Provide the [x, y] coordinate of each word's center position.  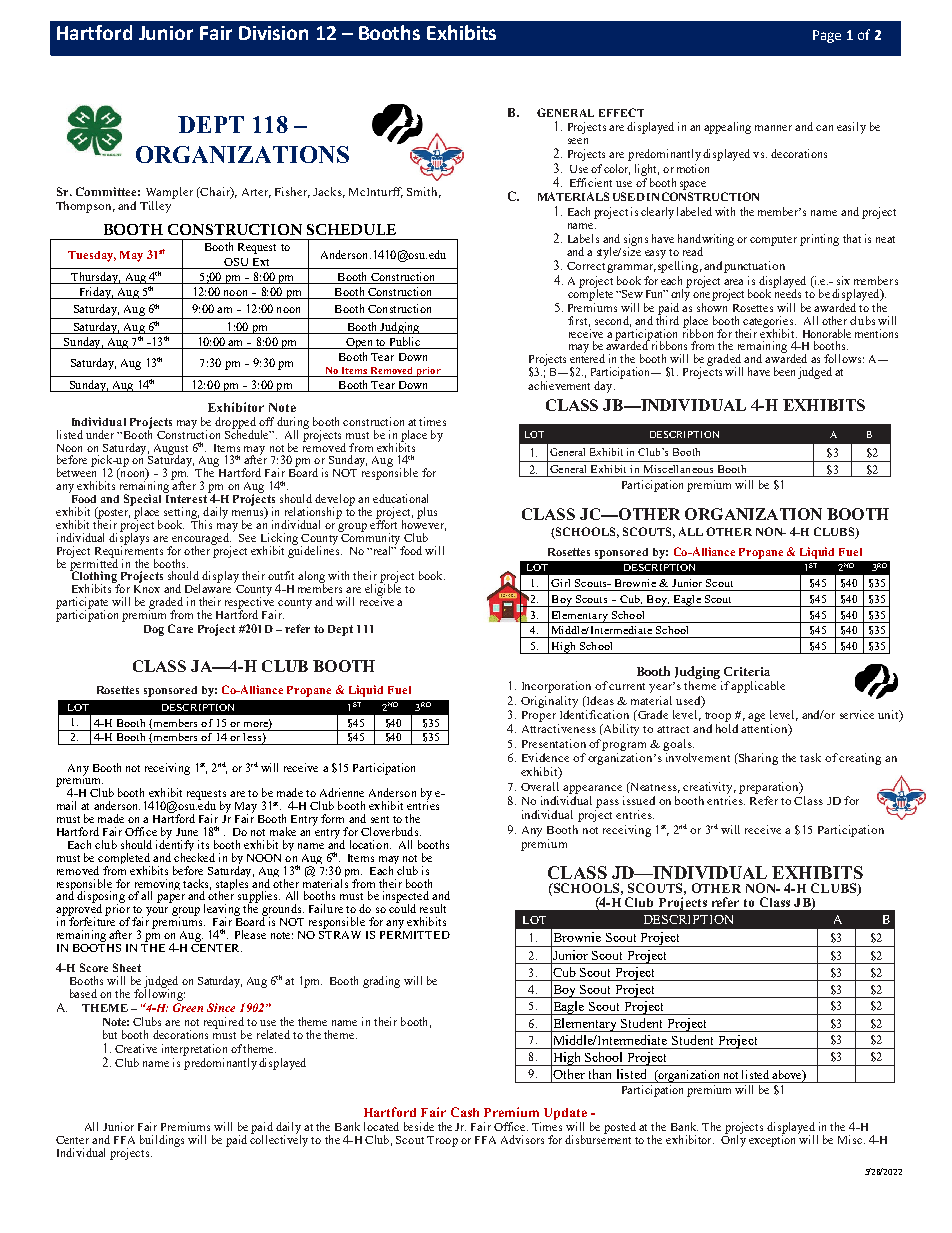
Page [827, 36]
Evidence [545, 757]
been [784, 371]
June [187, 832]
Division [273, 33]
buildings [162, 1141]
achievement [559, 385]
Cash [465, 1112]
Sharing [757, 759]
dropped [235, 424]
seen [578, 141]
